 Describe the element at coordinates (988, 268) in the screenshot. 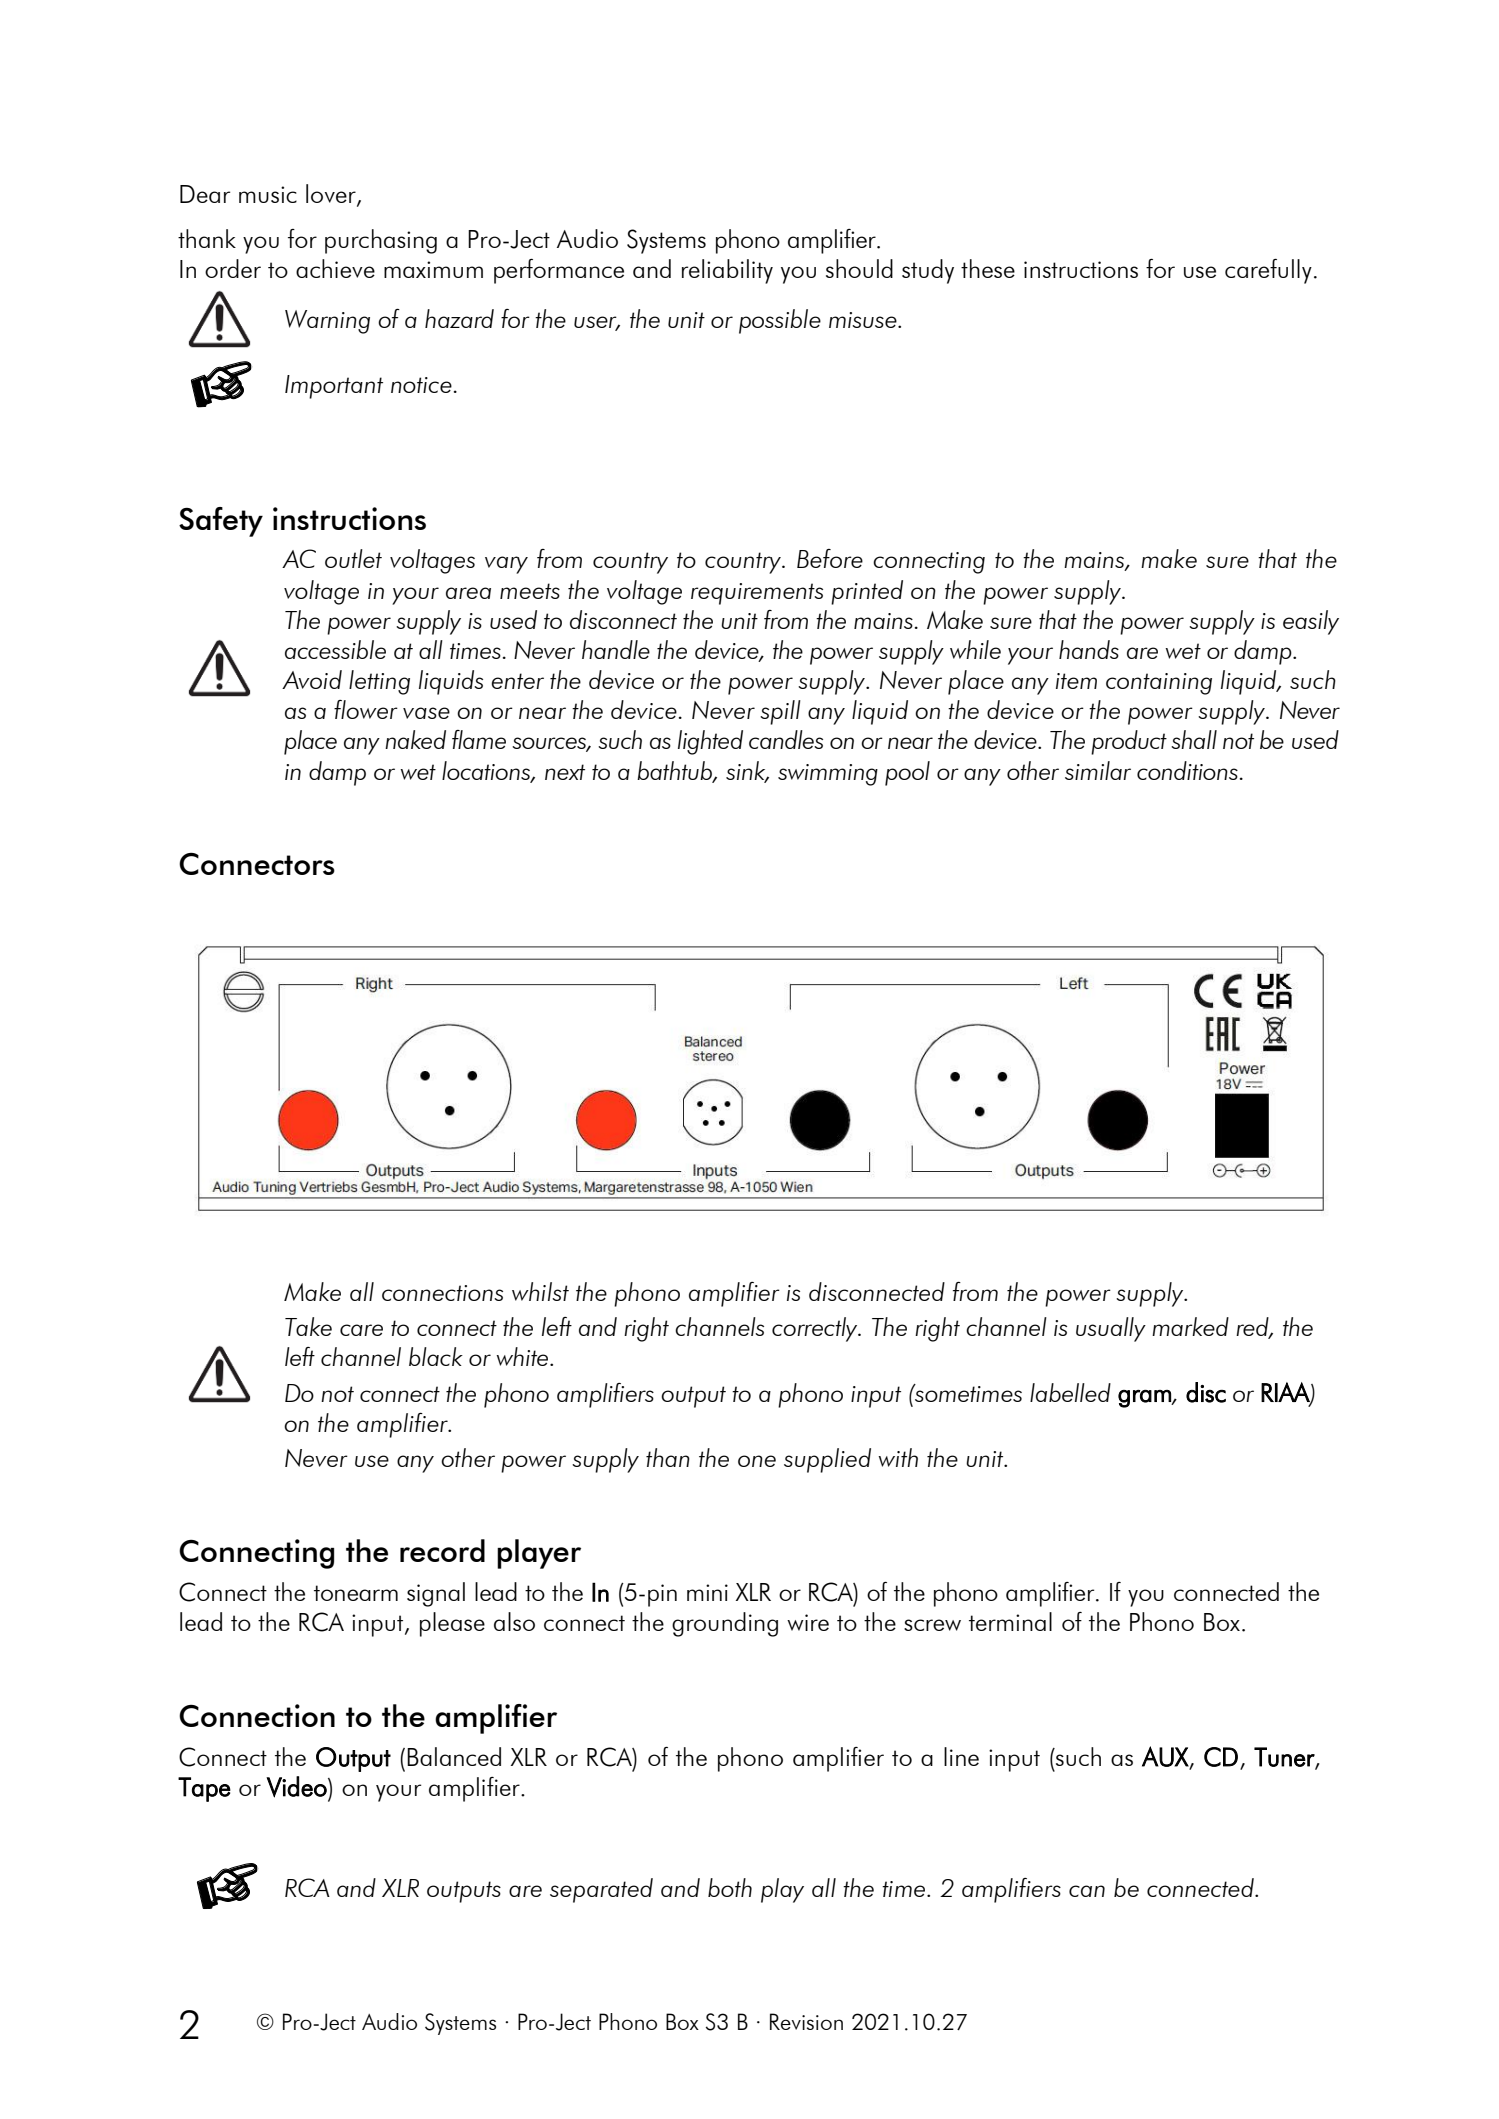

I see `these` at that location.
